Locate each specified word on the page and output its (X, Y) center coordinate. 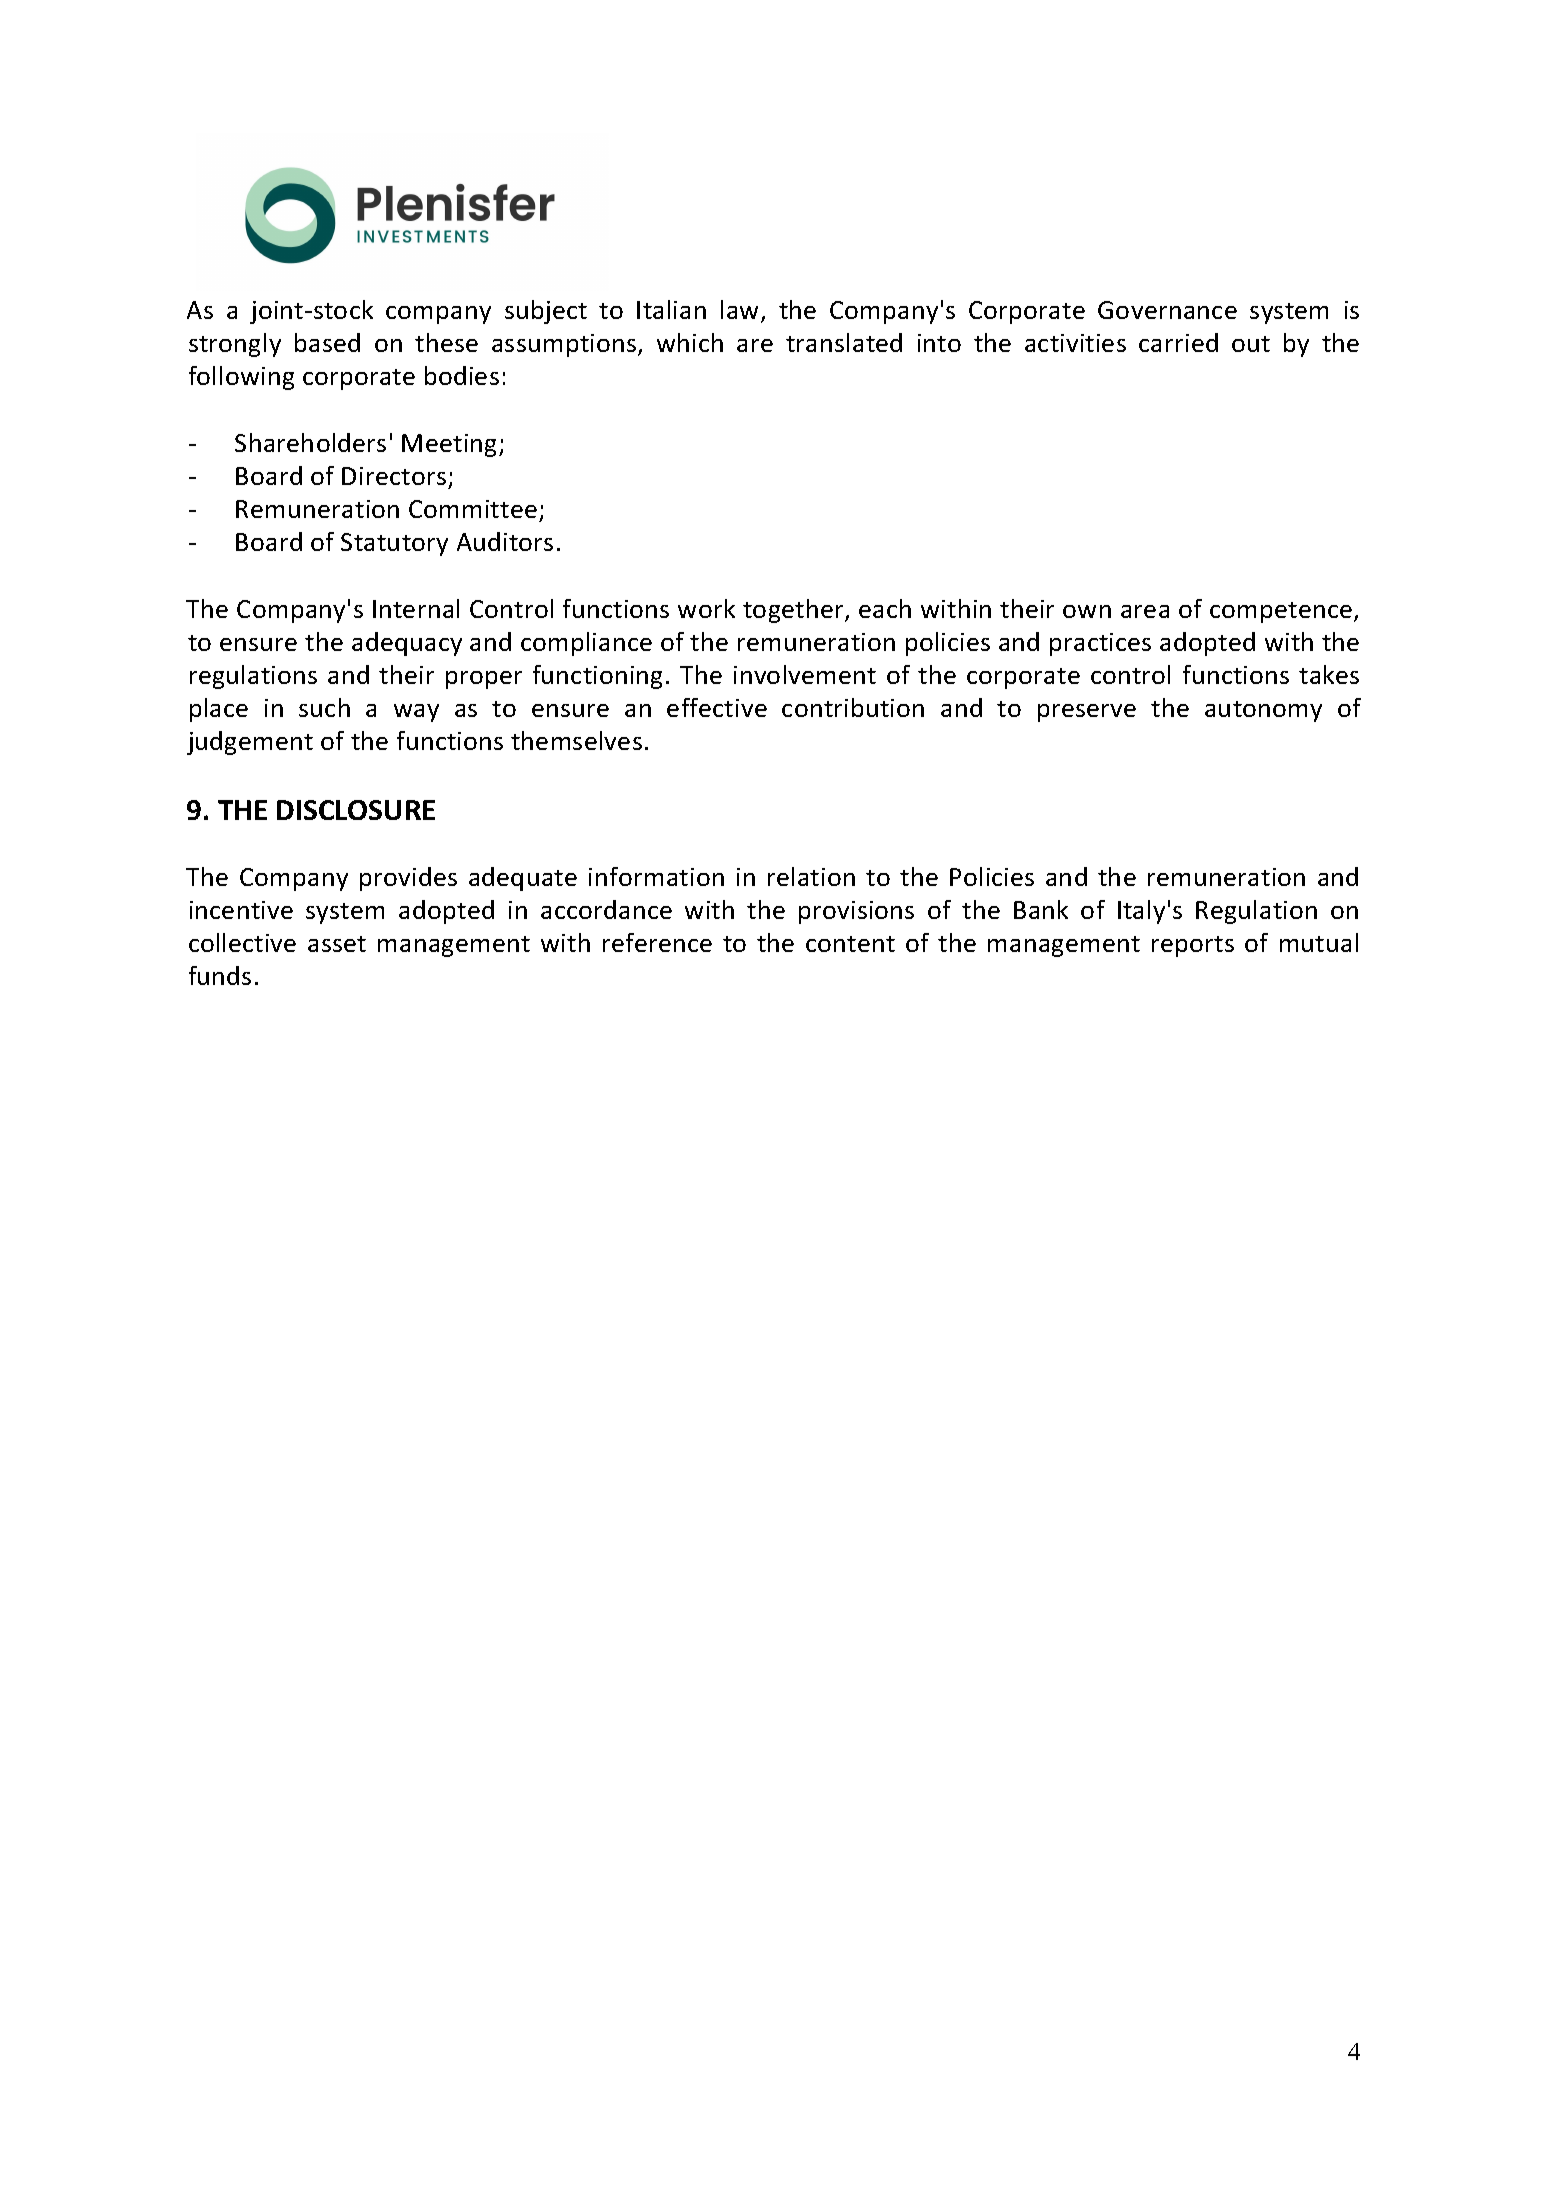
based (327, 342)
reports (1193, 946)
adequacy (407, 644)
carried (1178, 342)
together (794, 611)
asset (337, 944)
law (741, 311)
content (850, 944)
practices (1100, 644)
